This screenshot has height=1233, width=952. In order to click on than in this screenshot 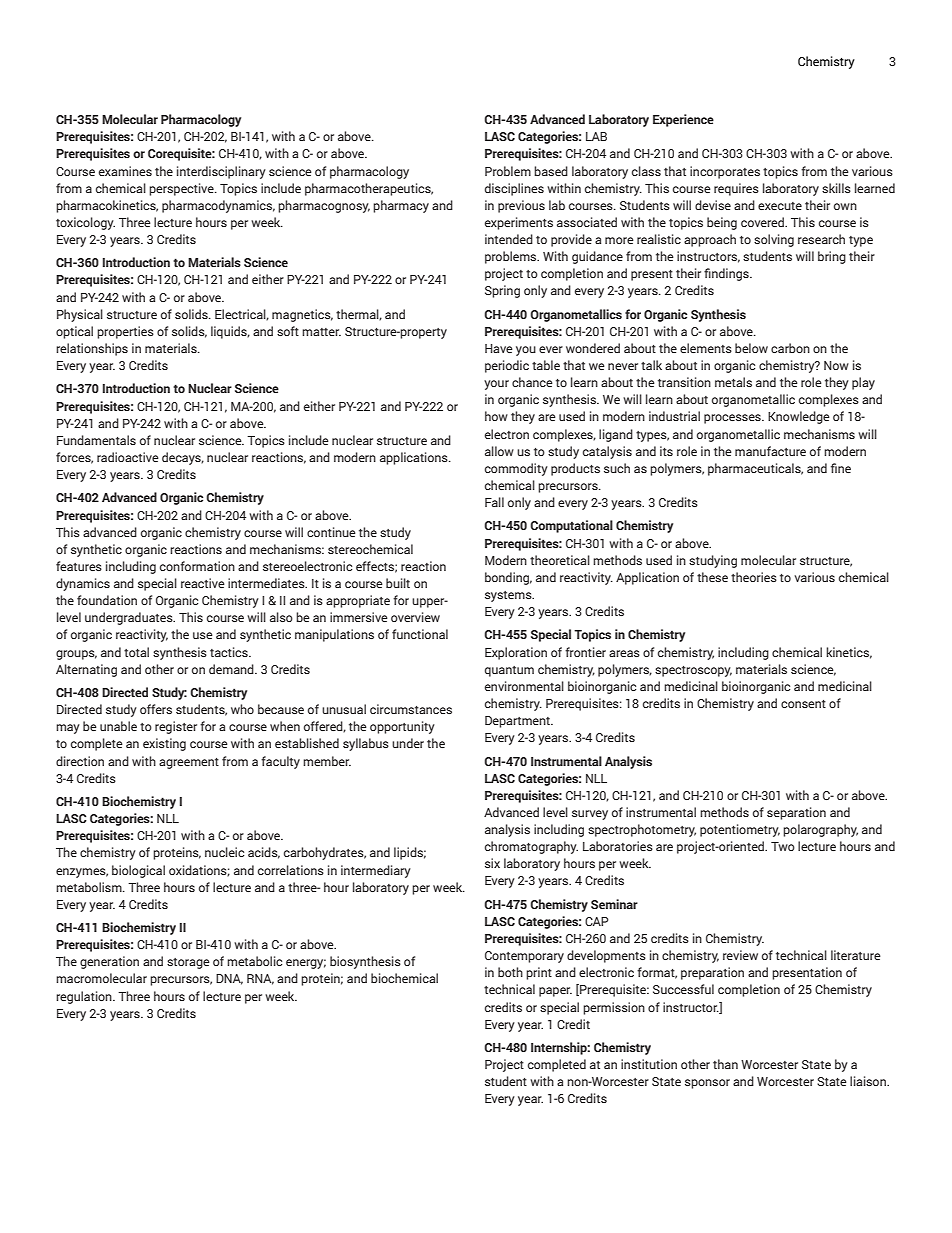, I will do `click(725, 1064)`.
